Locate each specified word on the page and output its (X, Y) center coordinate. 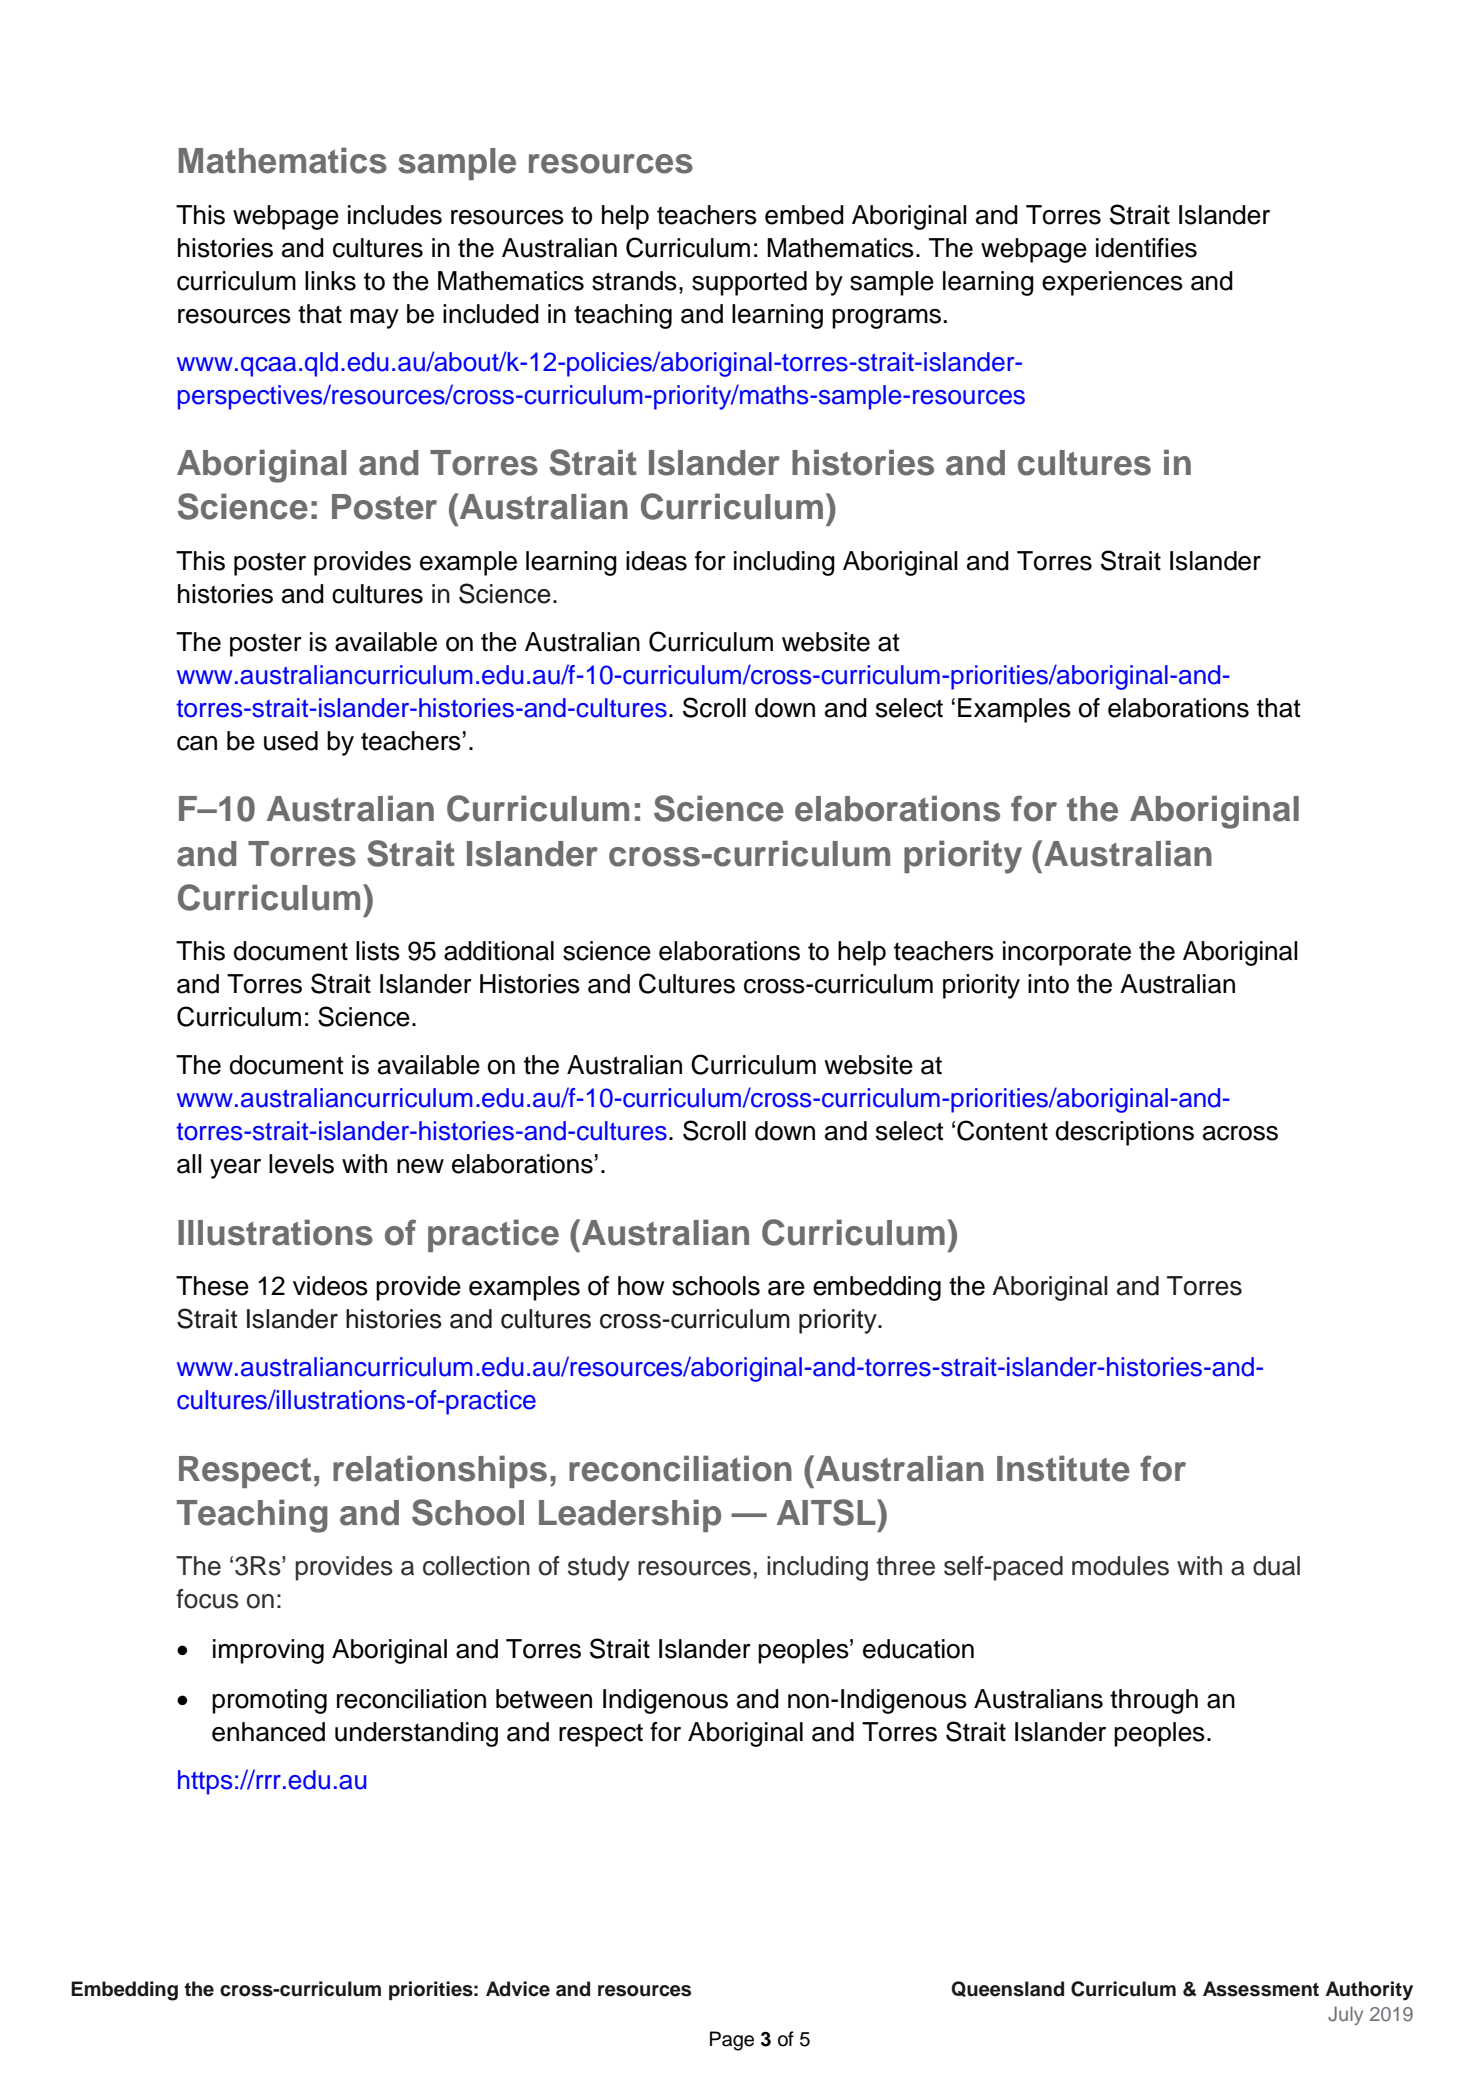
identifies (1146, 248)
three (905, 1566)
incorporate (1067, 953)
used (291, 741)
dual (1276, 1566)
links (330, 281)
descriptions (1125, 1133)
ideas (656, 561)
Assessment (1261, 1989)
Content (1002, 1130)
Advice (518, 1989)
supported (749, 283)
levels (301, 1164)
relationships (440, 1471)
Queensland (1007, 1989)
